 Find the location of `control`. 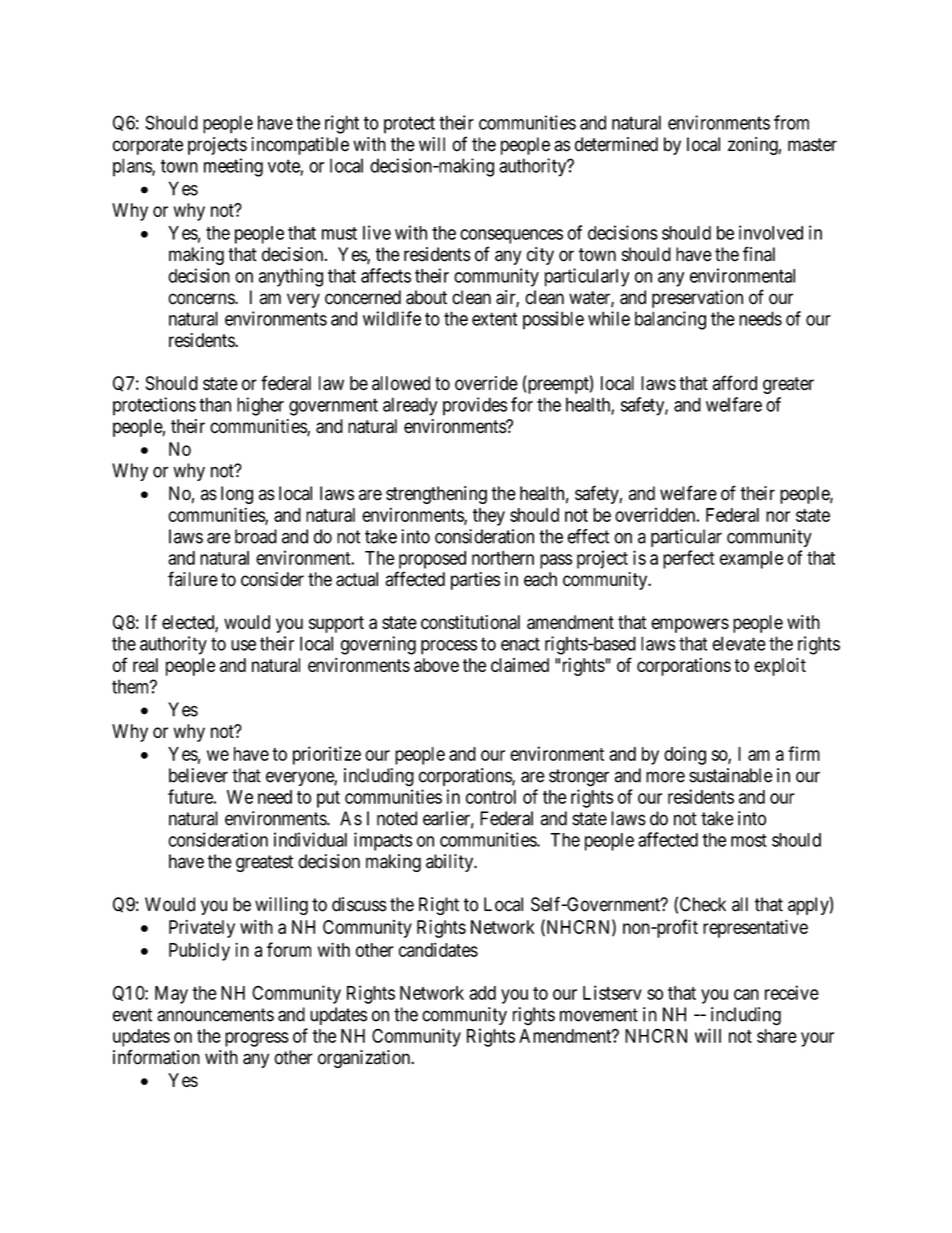

control is located at coordinates (491, 797).
